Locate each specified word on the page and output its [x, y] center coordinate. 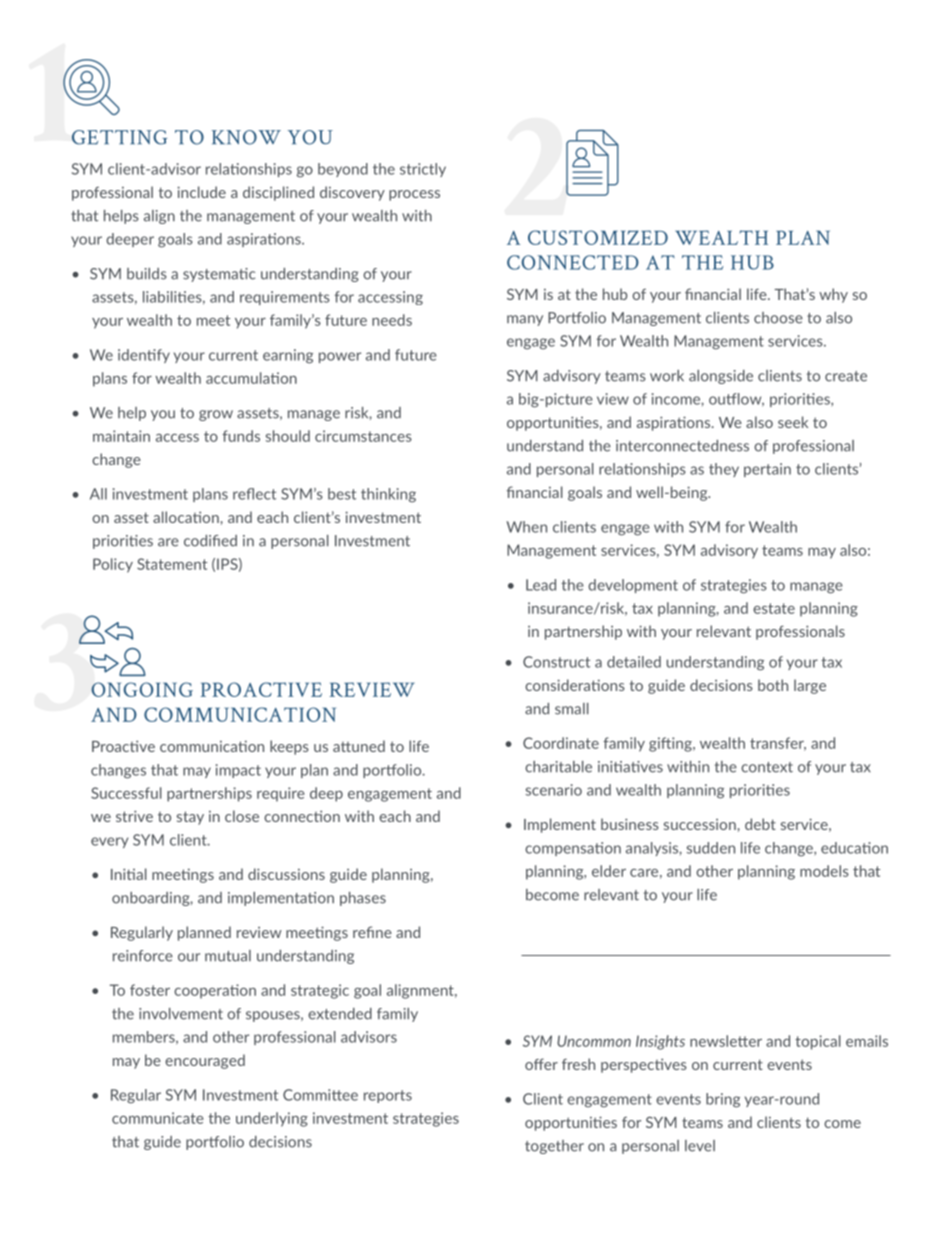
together [554, 1147]
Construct [556, 662]
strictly [423, 170]
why [833, 295]
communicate [157, 1118]
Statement [172, 564]
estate [774, 608]
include [201, 192]
